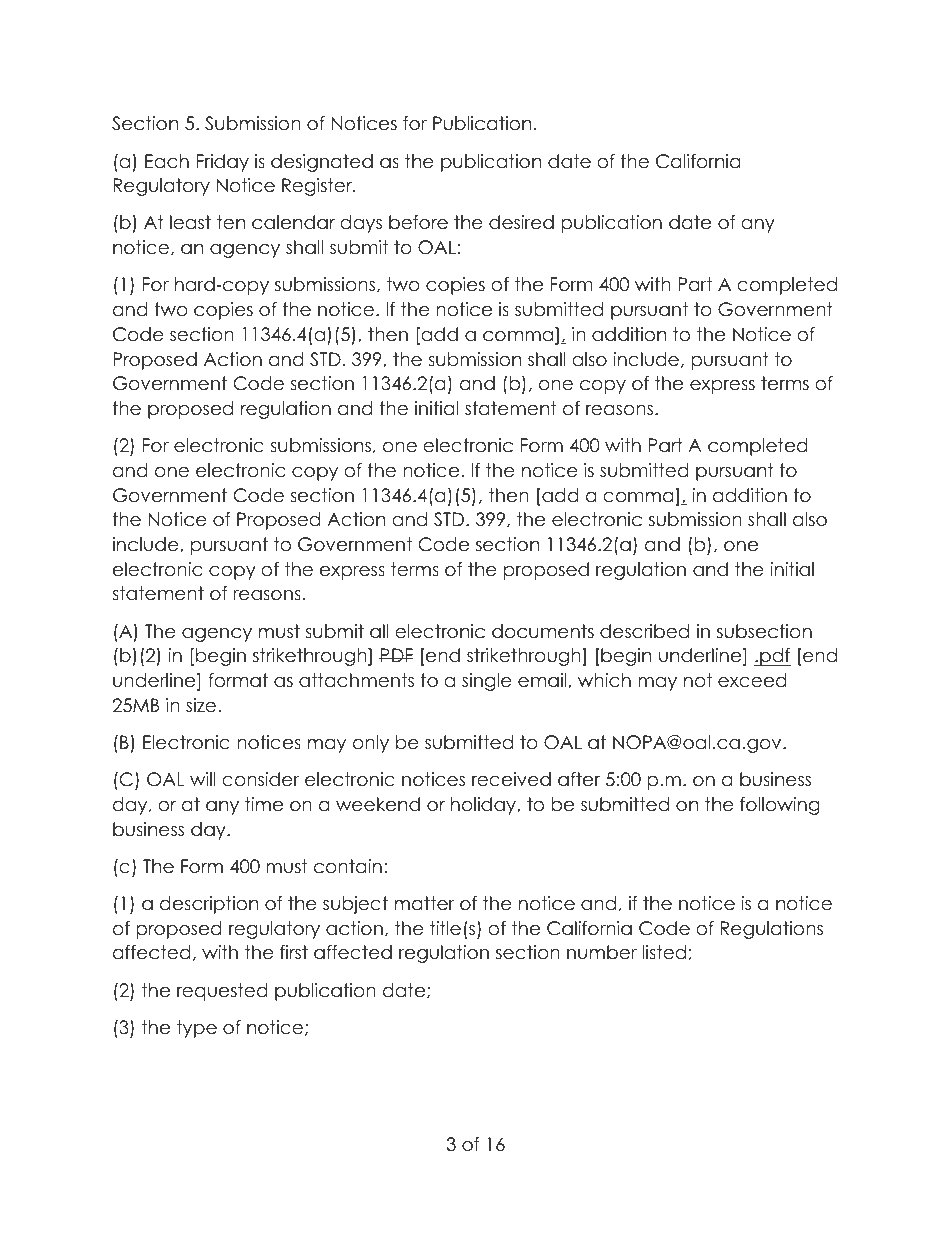 The image size is (952, 1233). What do you see at coordinates (780, 806) in the screenshot?
I see `following` at bounding box center [780, 806].
